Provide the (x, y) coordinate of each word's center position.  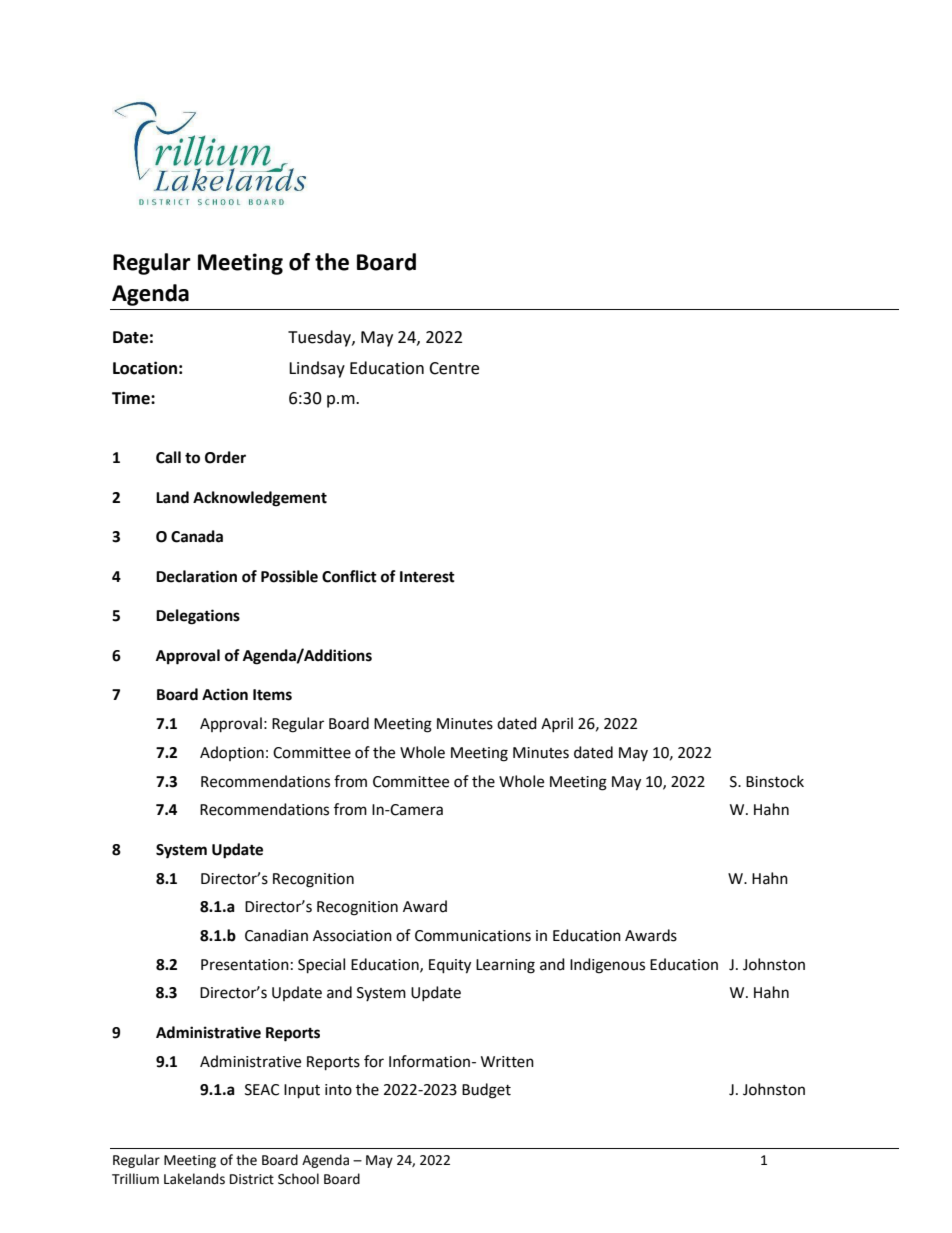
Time (132, 398)
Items (272, 695)
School (298, 1179)
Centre (454, 368)
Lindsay (317, 369)
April (557, 724)
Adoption (232, 753)
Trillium (135, 1179)
